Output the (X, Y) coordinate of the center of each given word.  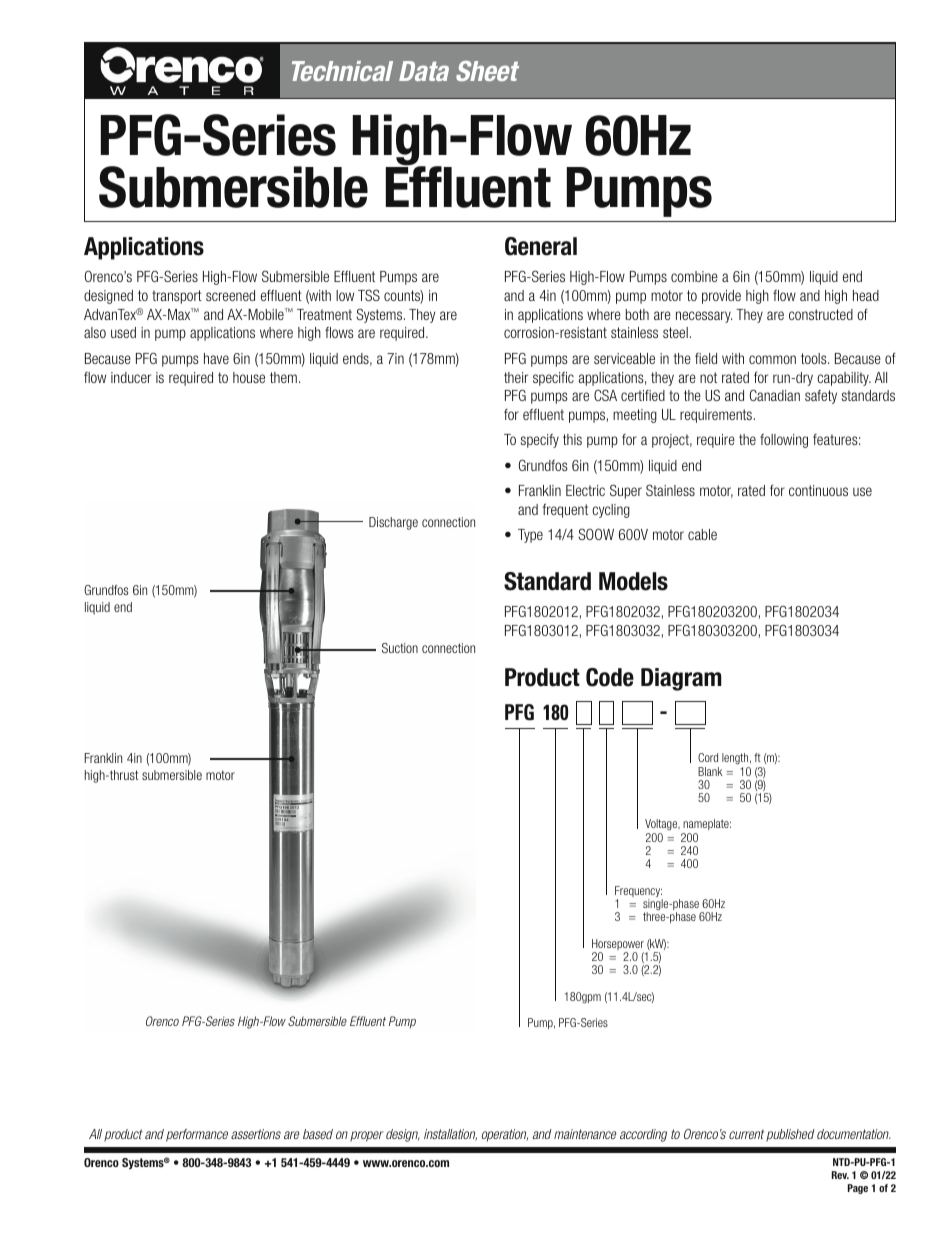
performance (197, 1135)
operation (505, 1135)
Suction (400, 648)
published (790, 1135)
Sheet (487, 71)
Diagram (681, 679)
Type (530, 536)
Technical (342, 71)
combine (694, 276)
